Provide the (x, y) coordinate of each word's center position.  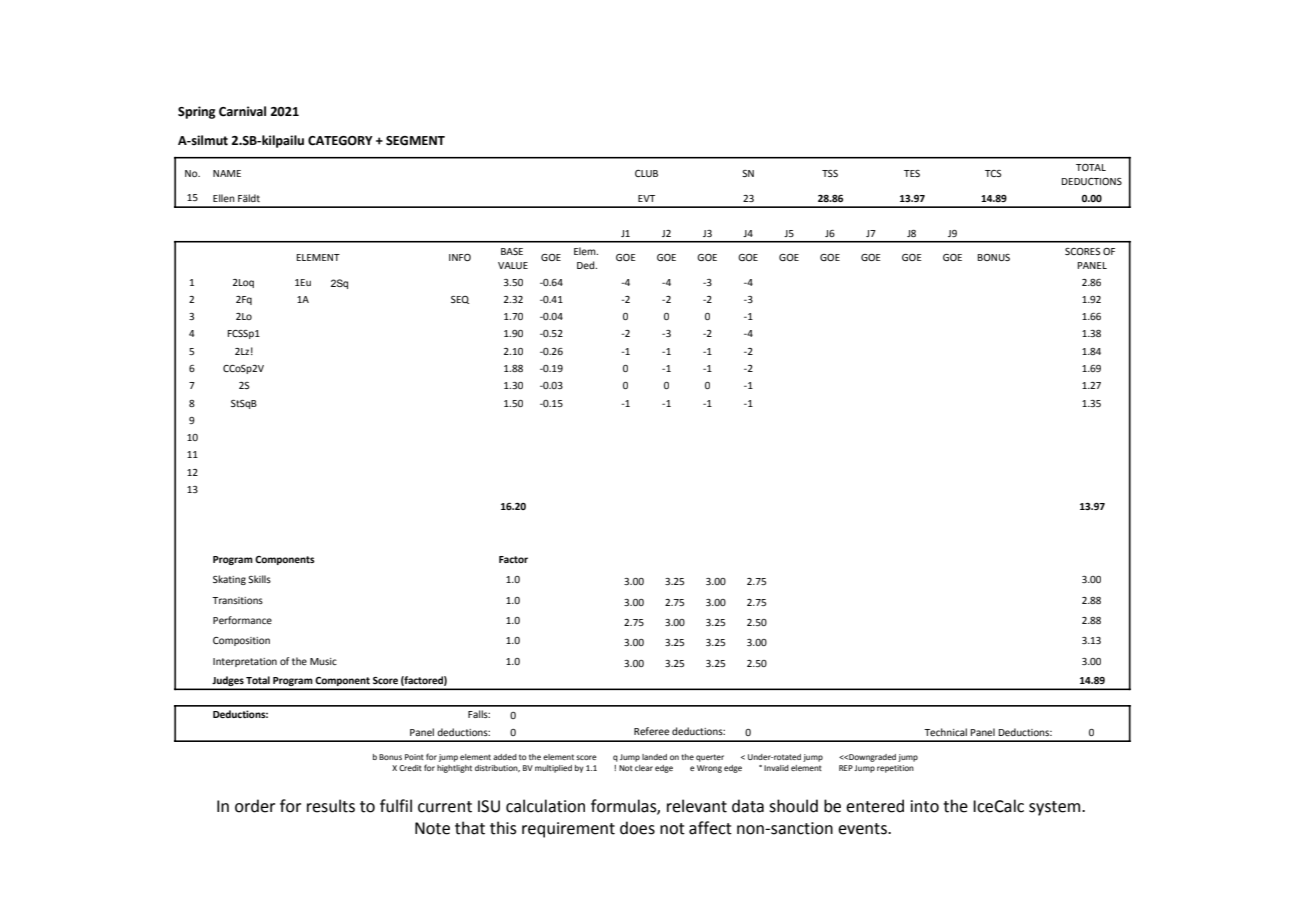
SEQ (460, 300)
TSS (830, 173)
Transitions (237, 600)
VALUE (513, 265)
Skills (259, 579)
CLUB (646, 173)
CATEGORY (340, 141)
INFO (460, 257)
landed (654, 757)
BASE (512, 251)
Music (323, 661)
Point (414, 757)
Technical (945, 732)
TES (912, 173)
